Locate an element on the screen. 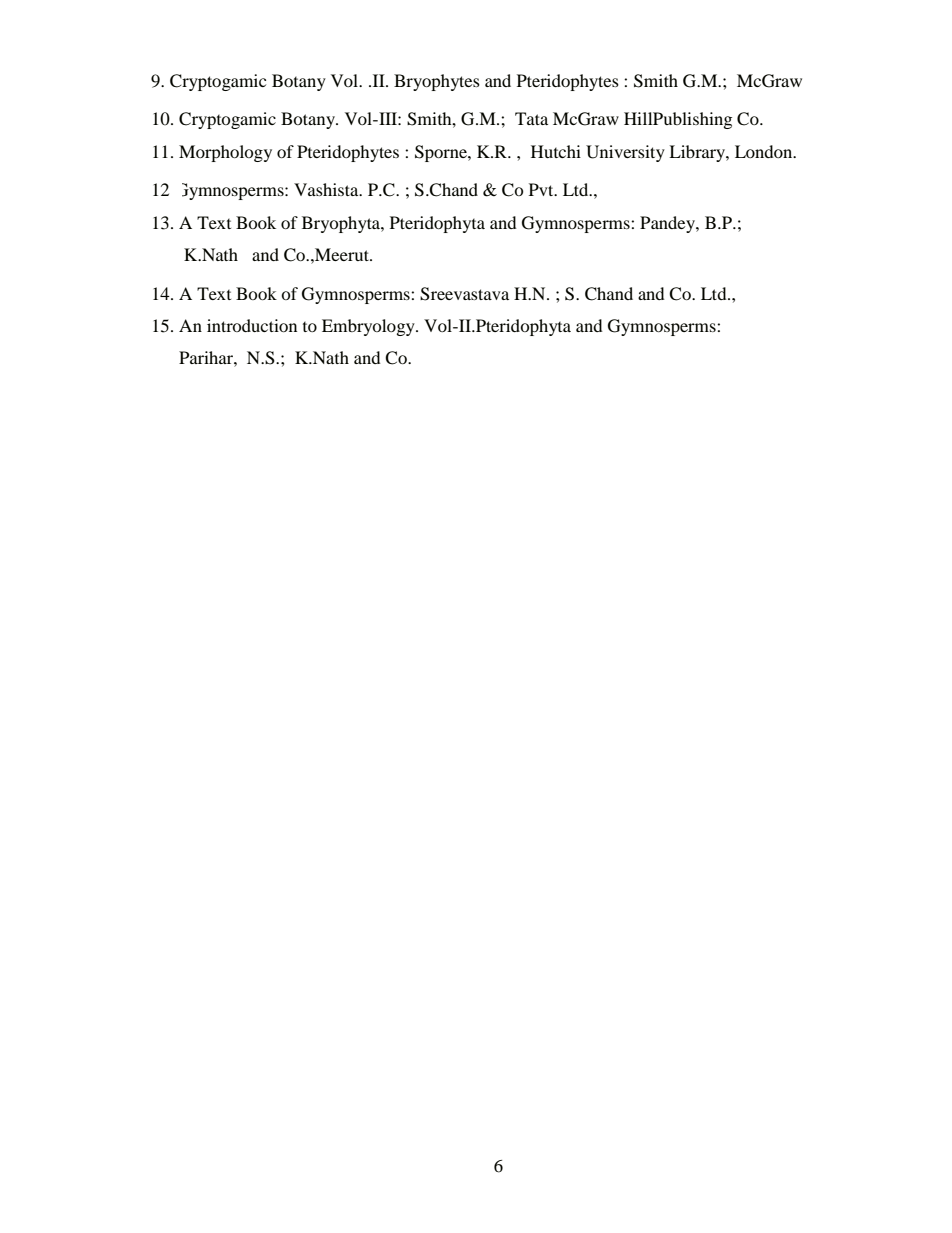 This screenshot has height=1233, width=952. Tata is located at coordinates (531, 118).
